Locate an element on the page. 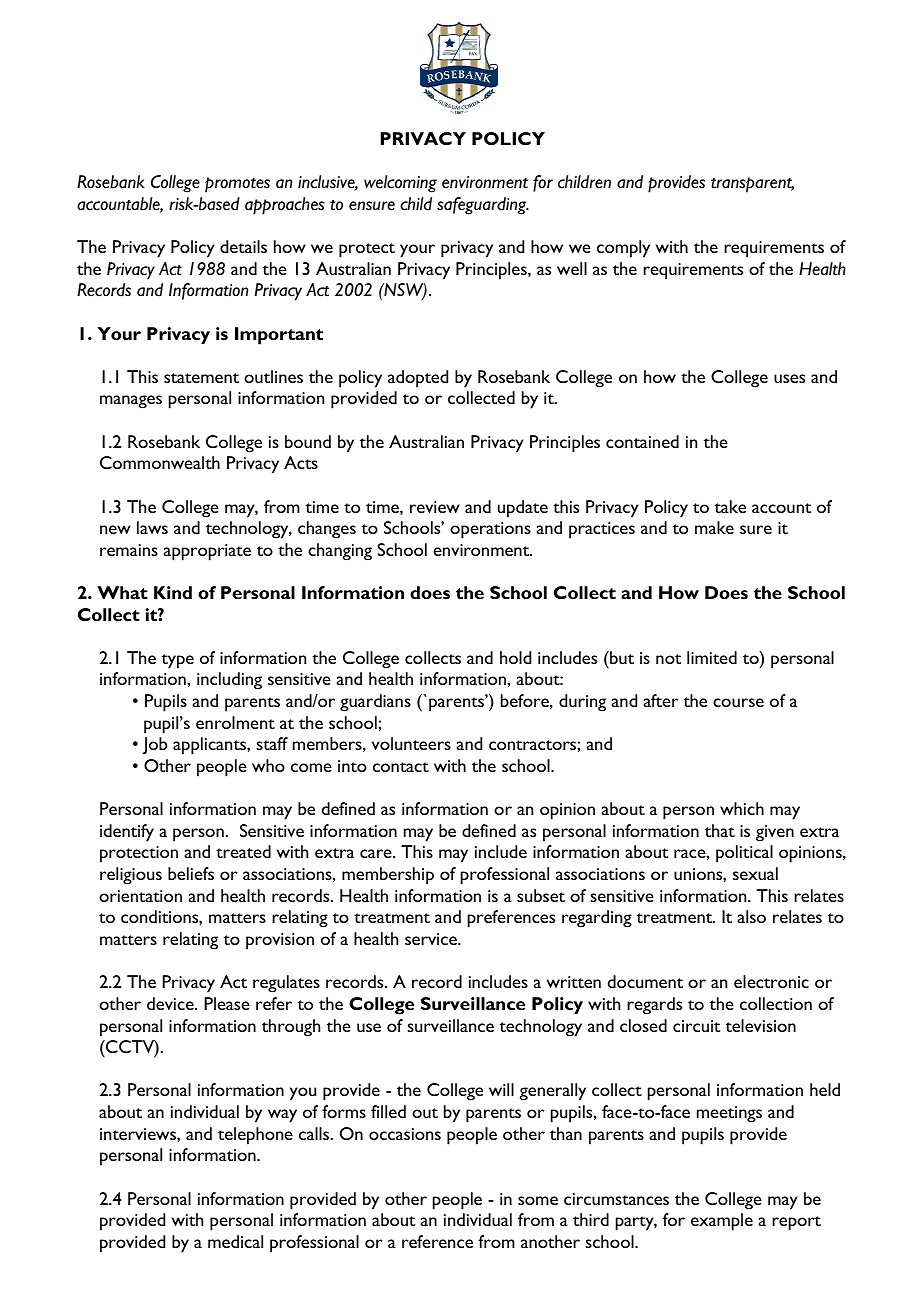 Image resolution: width=924 pixels, height=1308 pixels. subset is located at coordinates (541, 895).
